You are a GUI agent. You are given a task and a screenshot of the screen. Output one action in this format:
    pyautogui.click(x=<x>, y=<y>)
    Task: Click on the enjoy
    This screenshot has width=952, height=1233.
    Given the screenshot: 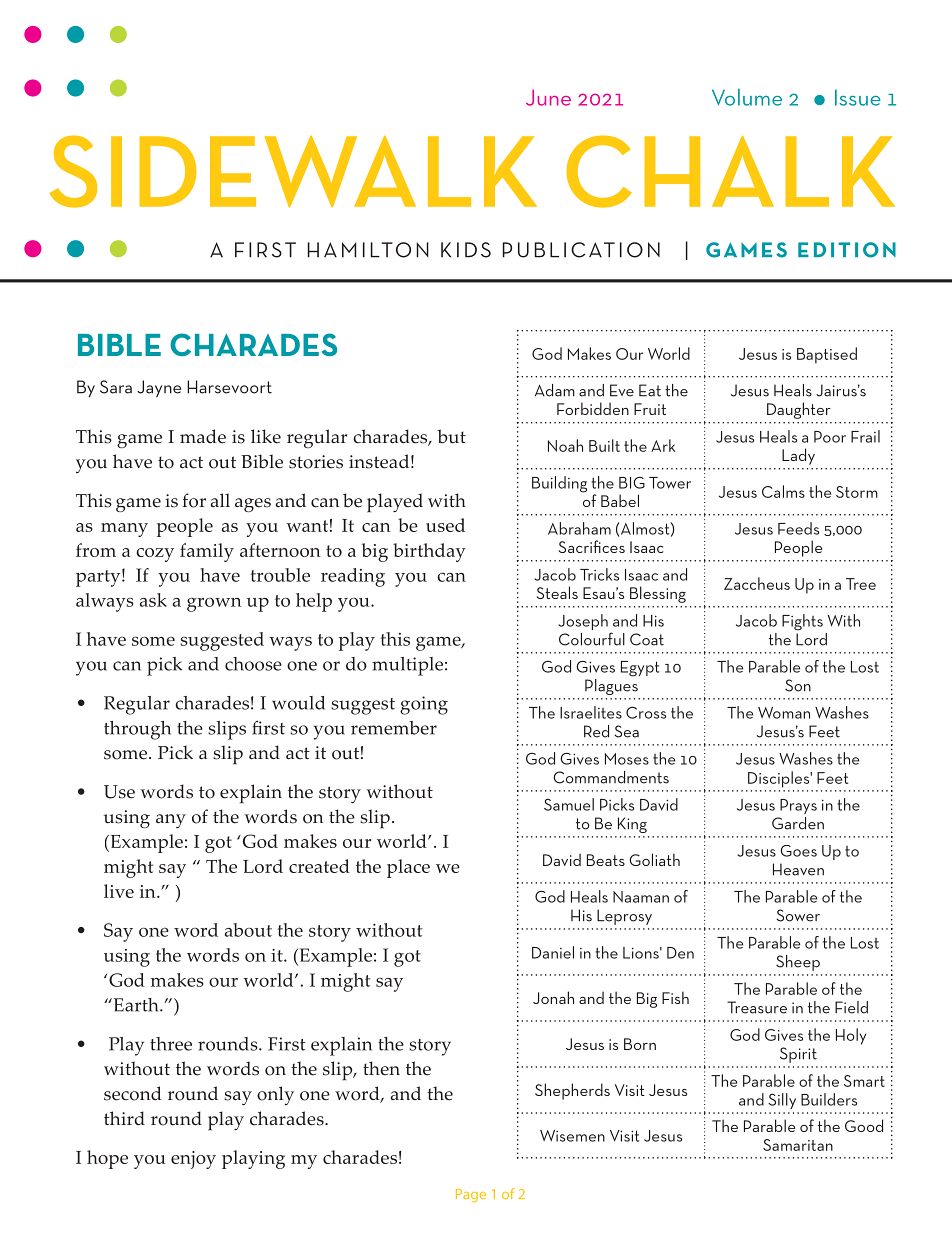 What is the action you would take?
    pyautogui.click(x=193, y=1160)
